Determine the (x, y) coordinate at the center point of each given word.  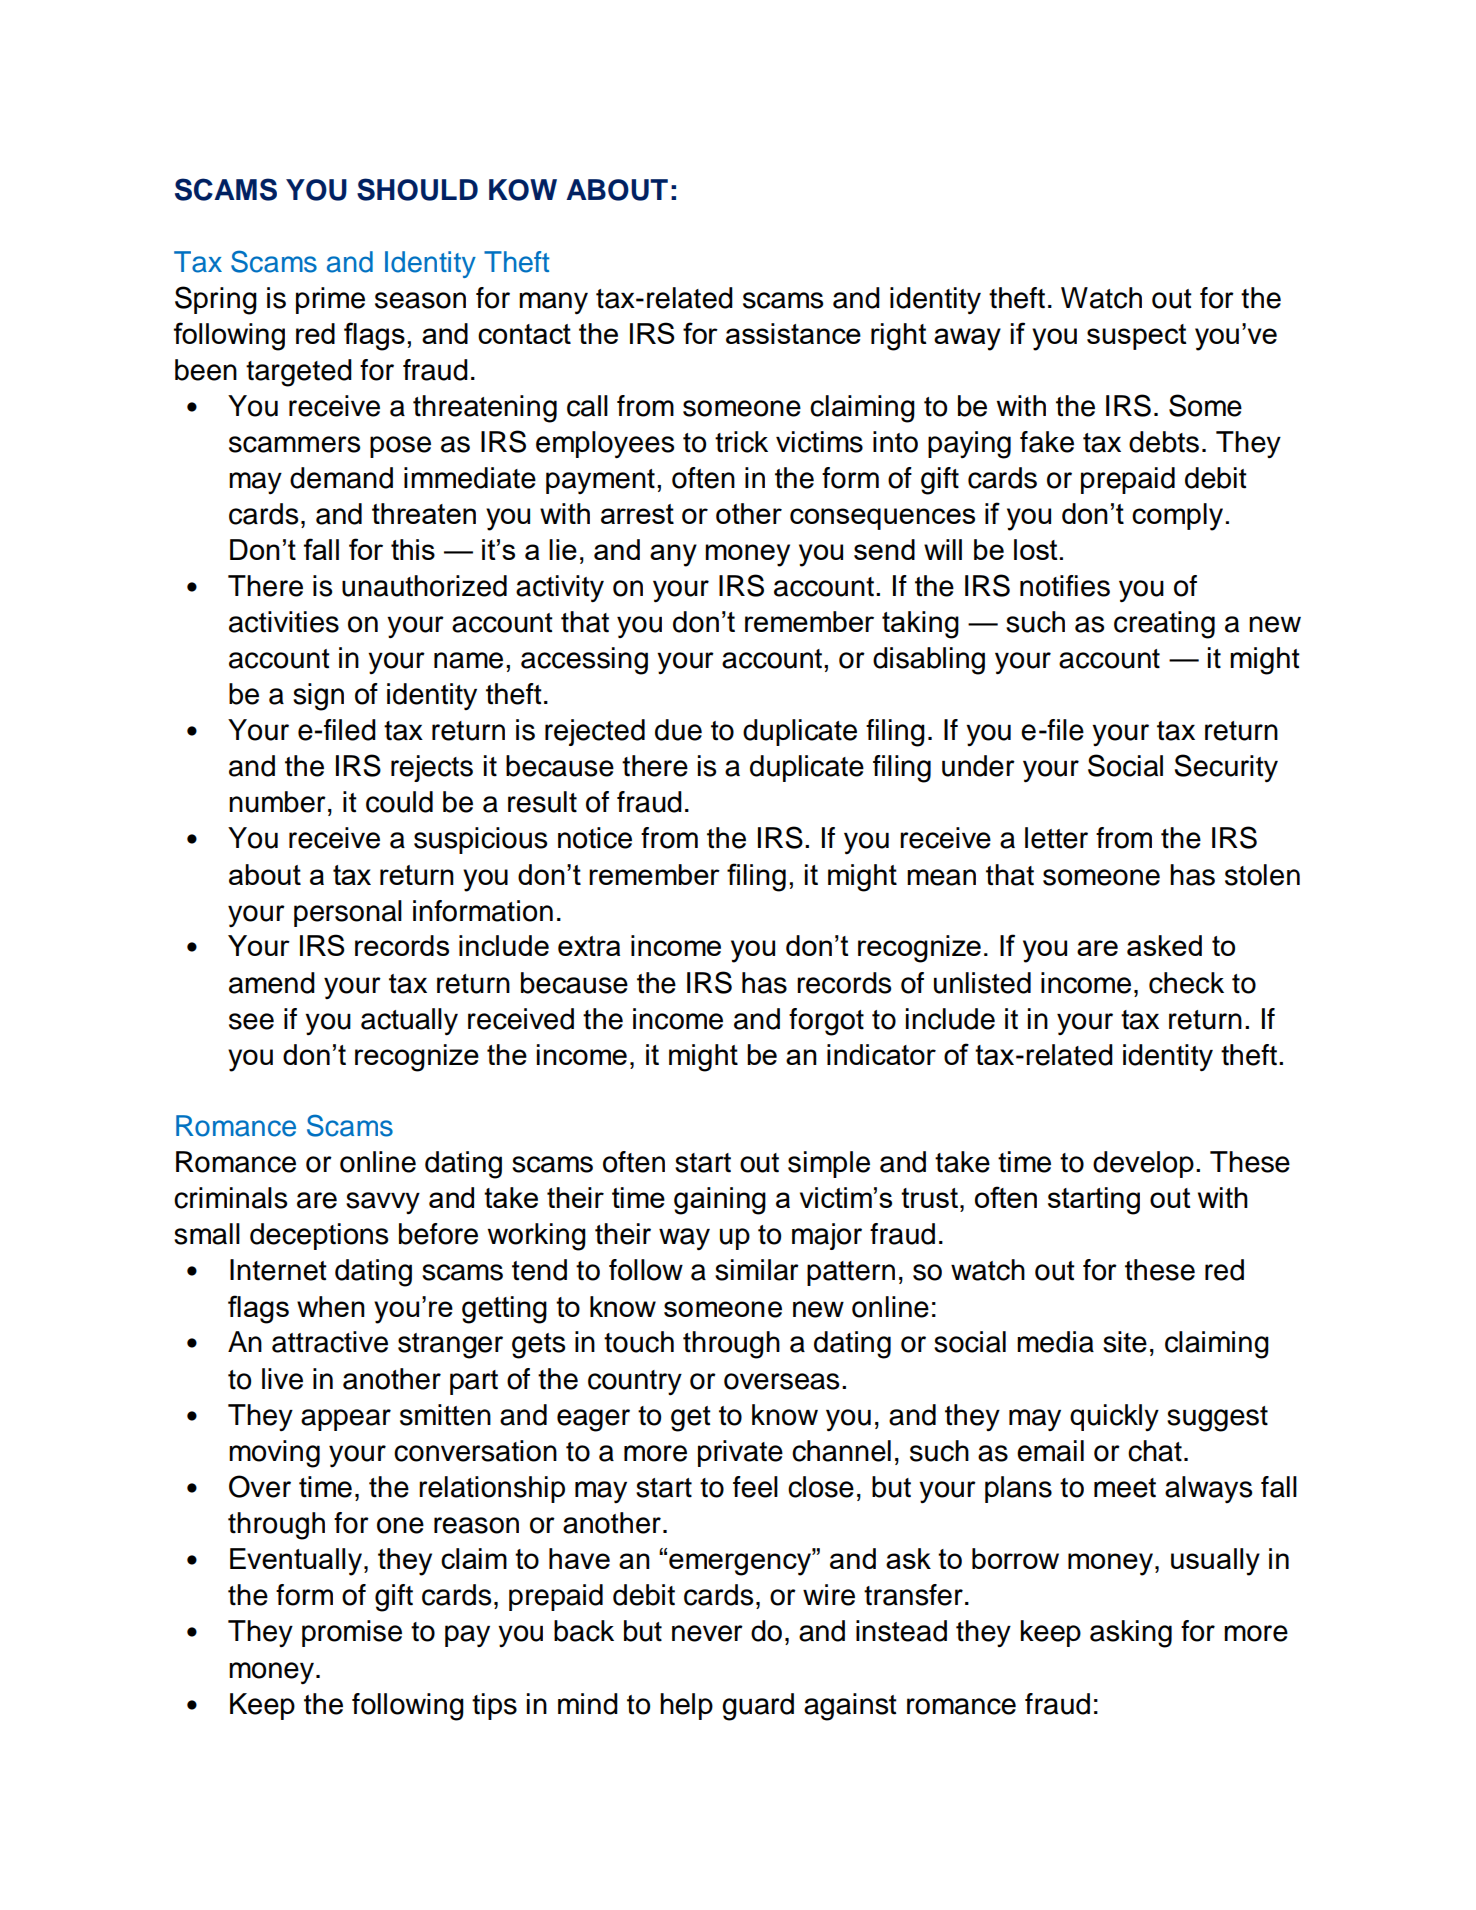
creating (1164, 625)
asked (1164, 945)
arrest (637, 514)
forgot (826, 1022)
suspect (1137, 337)
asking (1131, 1634)
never (707, 1633)
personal (348, 913)
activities (284, 622)
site (1125, 1342)
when (331, 1306)
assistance (793, 333)
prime (330, 300)
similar (757, 1270)
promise (352, 1633)
